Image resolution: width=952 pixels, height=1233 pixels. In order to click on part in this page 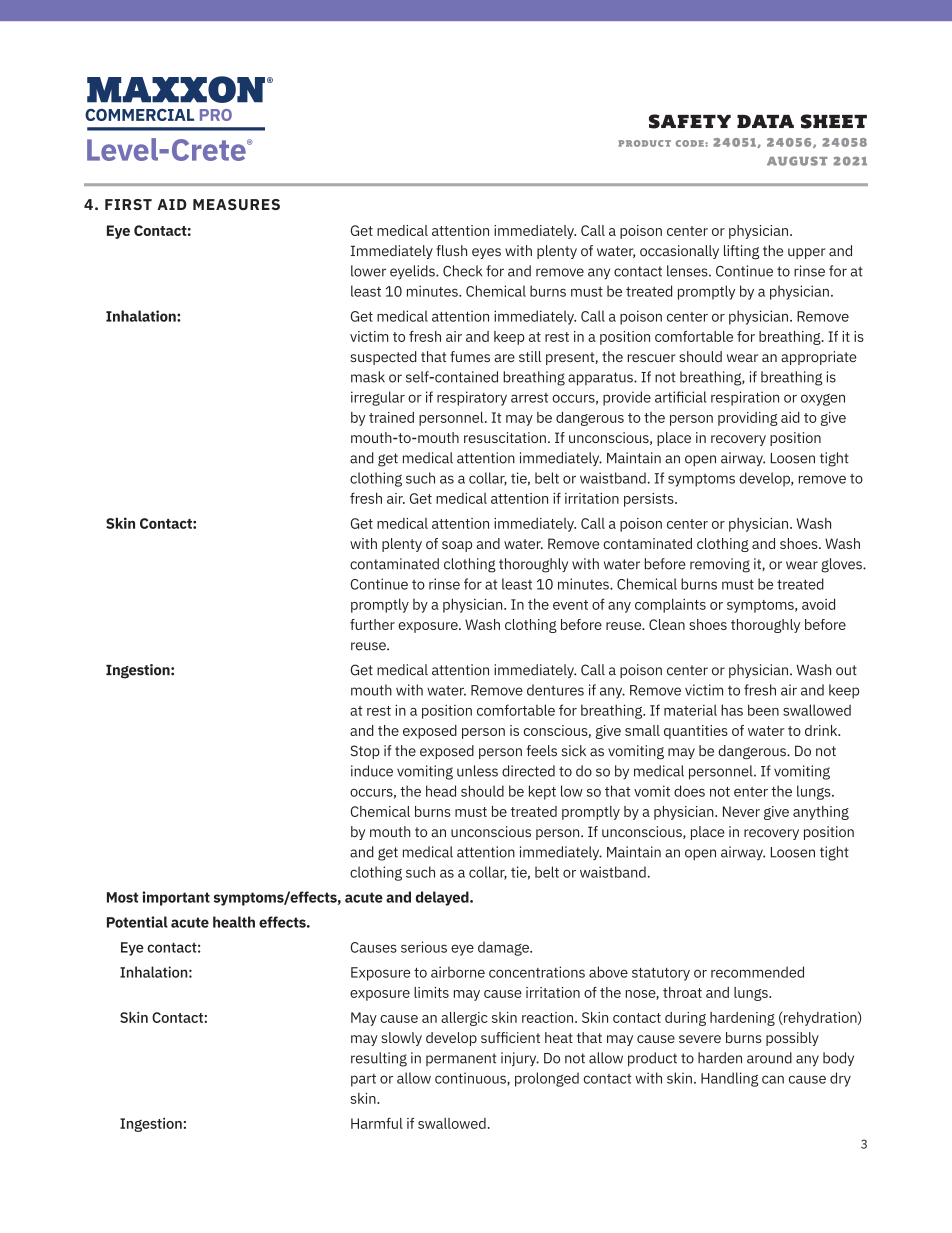, I will do `click(363, 1080)`.
